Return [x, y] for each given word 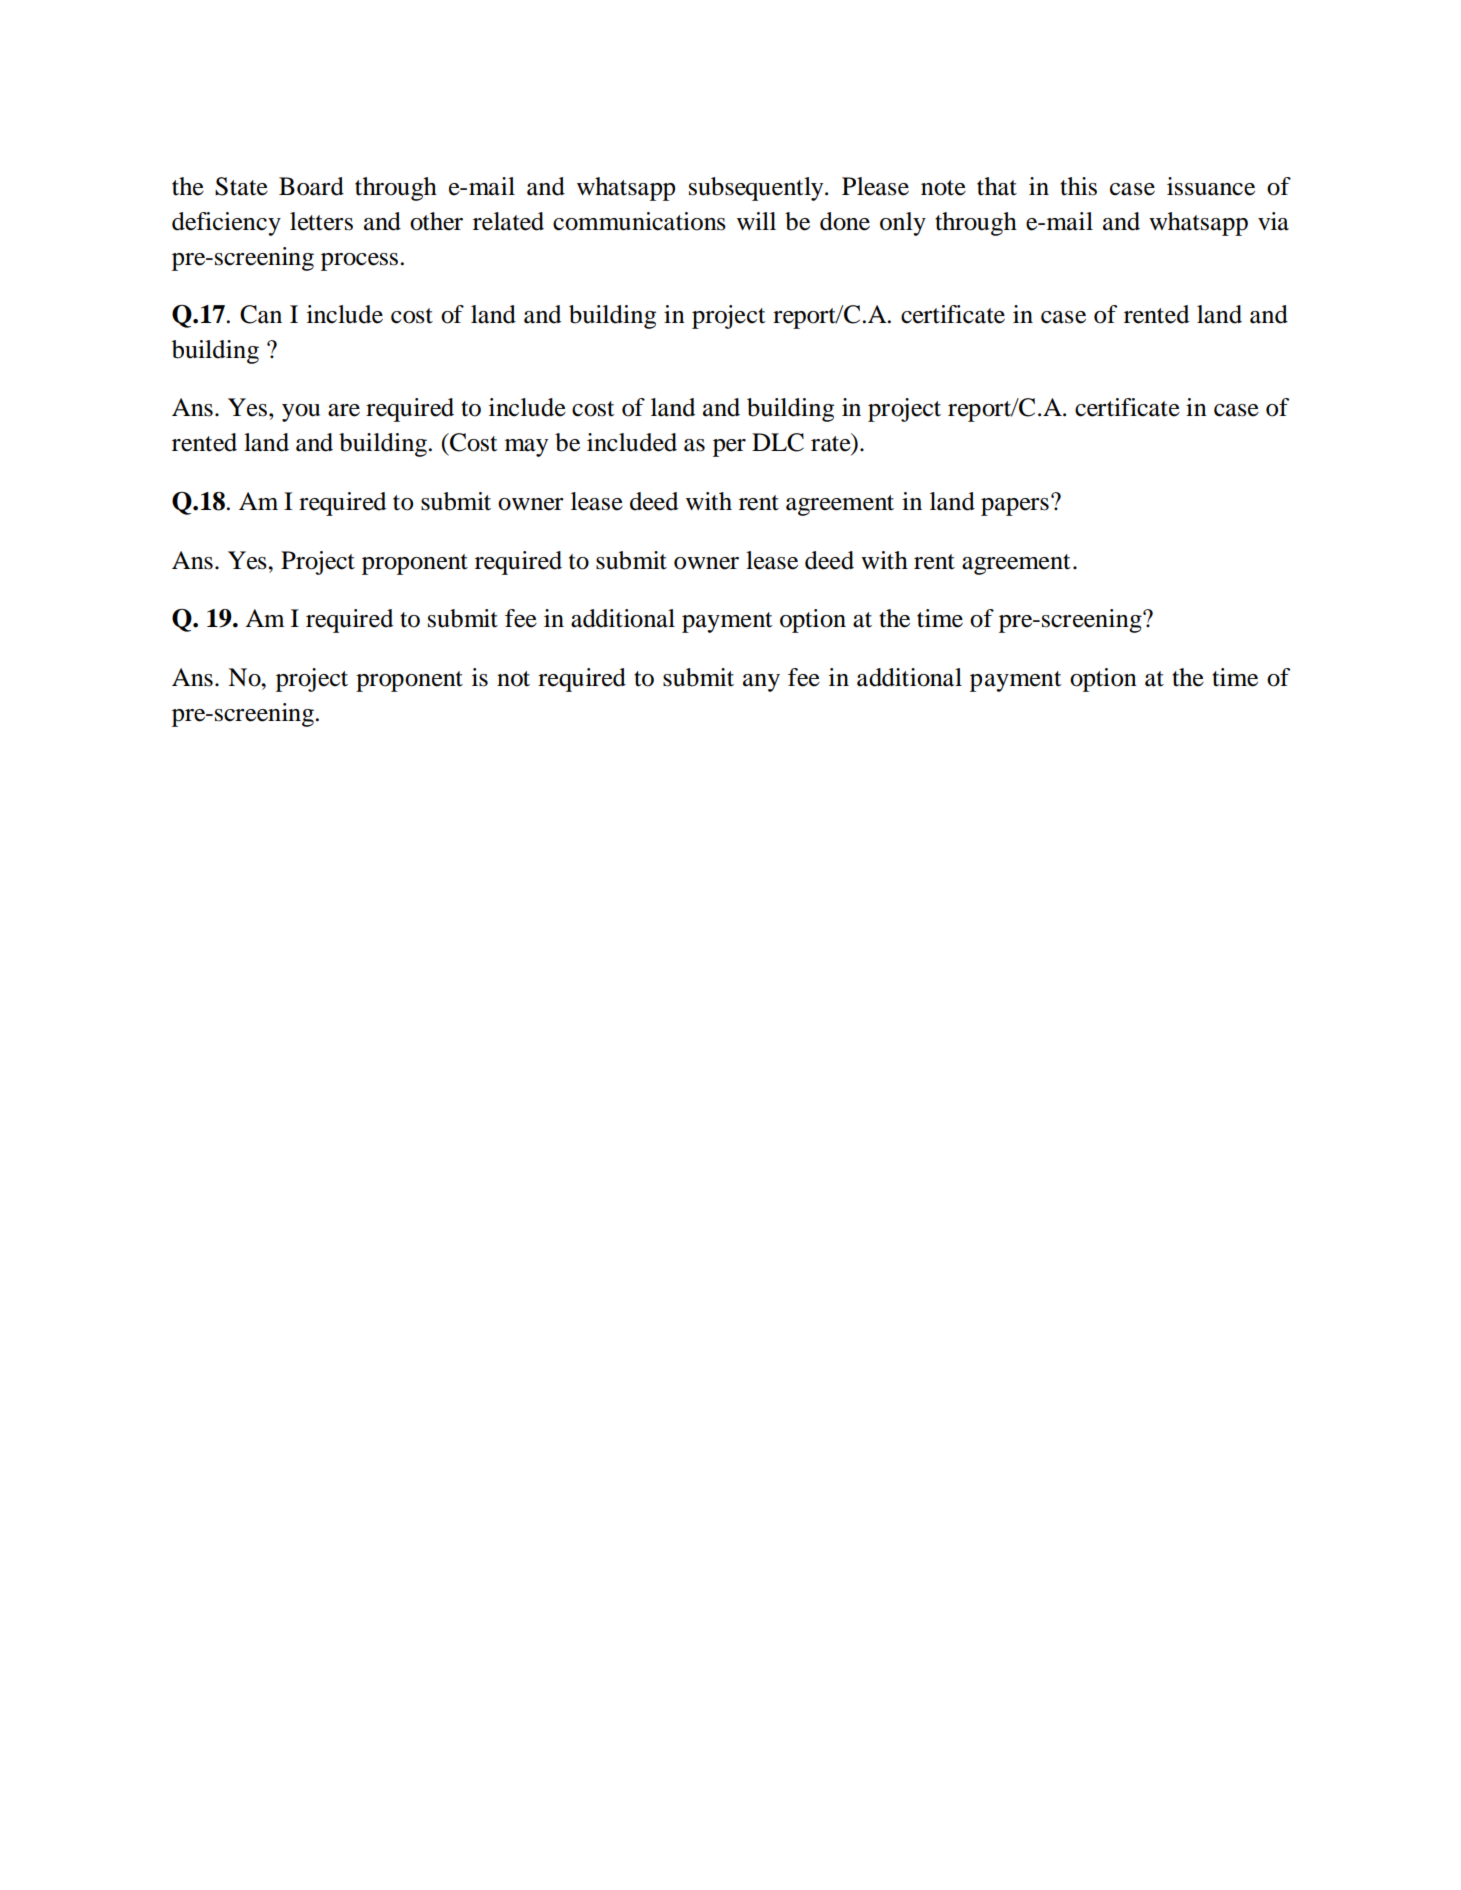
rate [832, 444]
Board [311, 186]
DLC [778, 442]
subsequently [757, 189]
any [761, 683]
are [344, 410]
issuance [1211, 186]
